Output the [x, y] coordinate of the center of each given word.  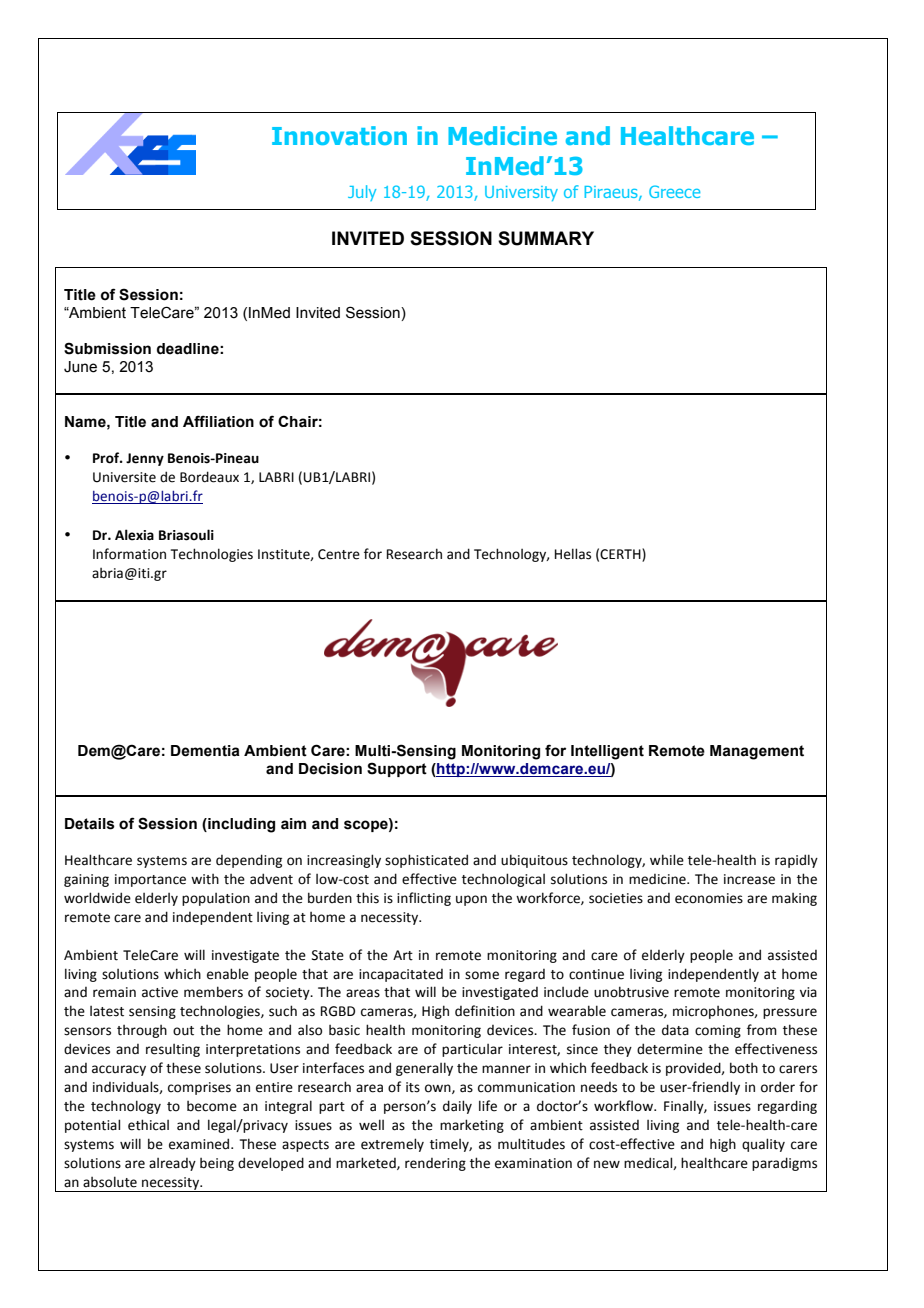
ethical [148, 1125]
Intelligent [607, 752]
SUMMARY [546, 238]
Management [757, 752]
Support [397, 769]
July [362, 193]
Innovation [339, 135]
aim [293, 824]
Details [90, 824]
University [521, 193]
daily [457, 1107]
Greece [674, 191]
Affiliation [218, 421]
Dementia [205, 751]
